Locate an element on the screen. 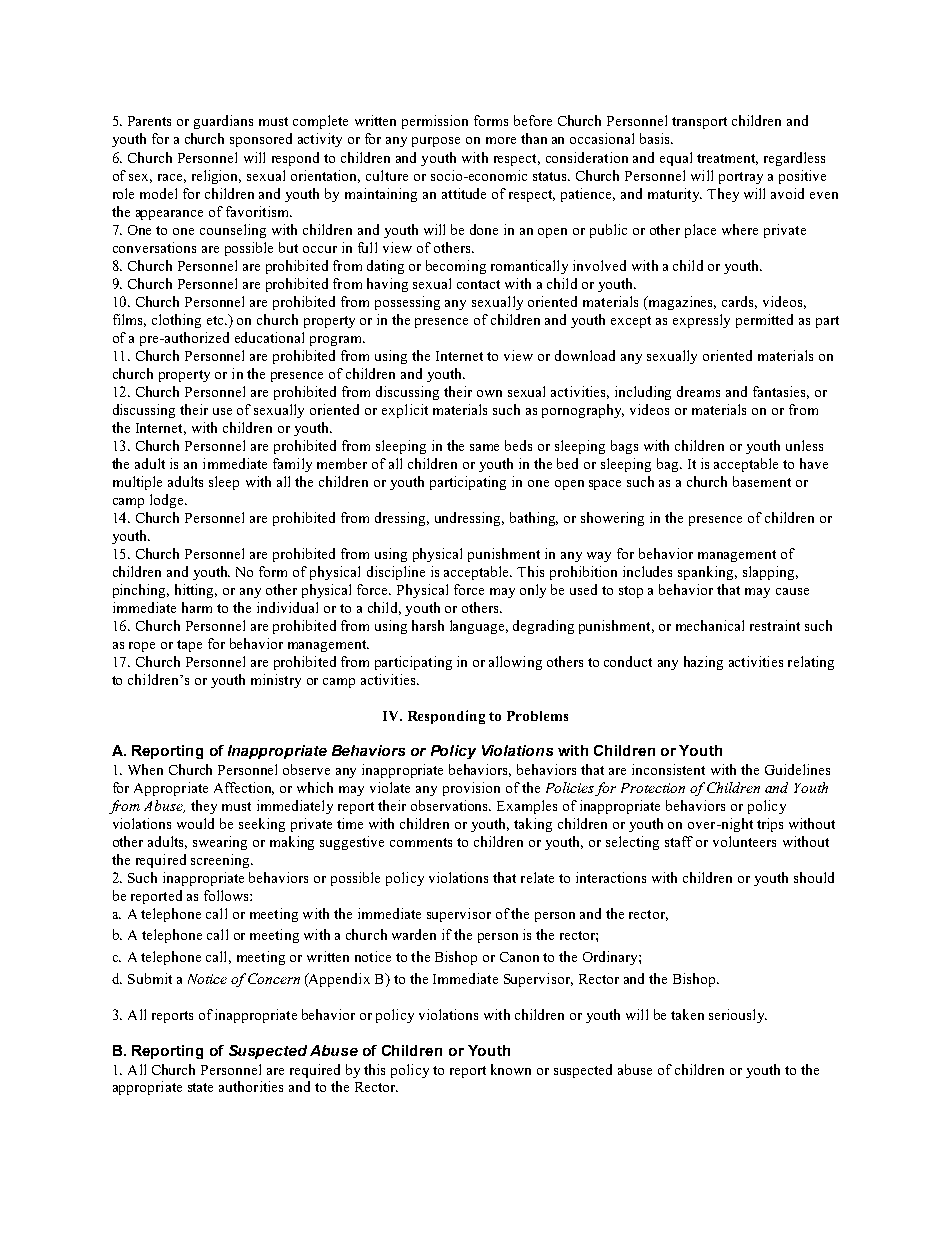 The height and width of the screenshot is (1233, 952). treatment is located at coordinates (727, 159).
